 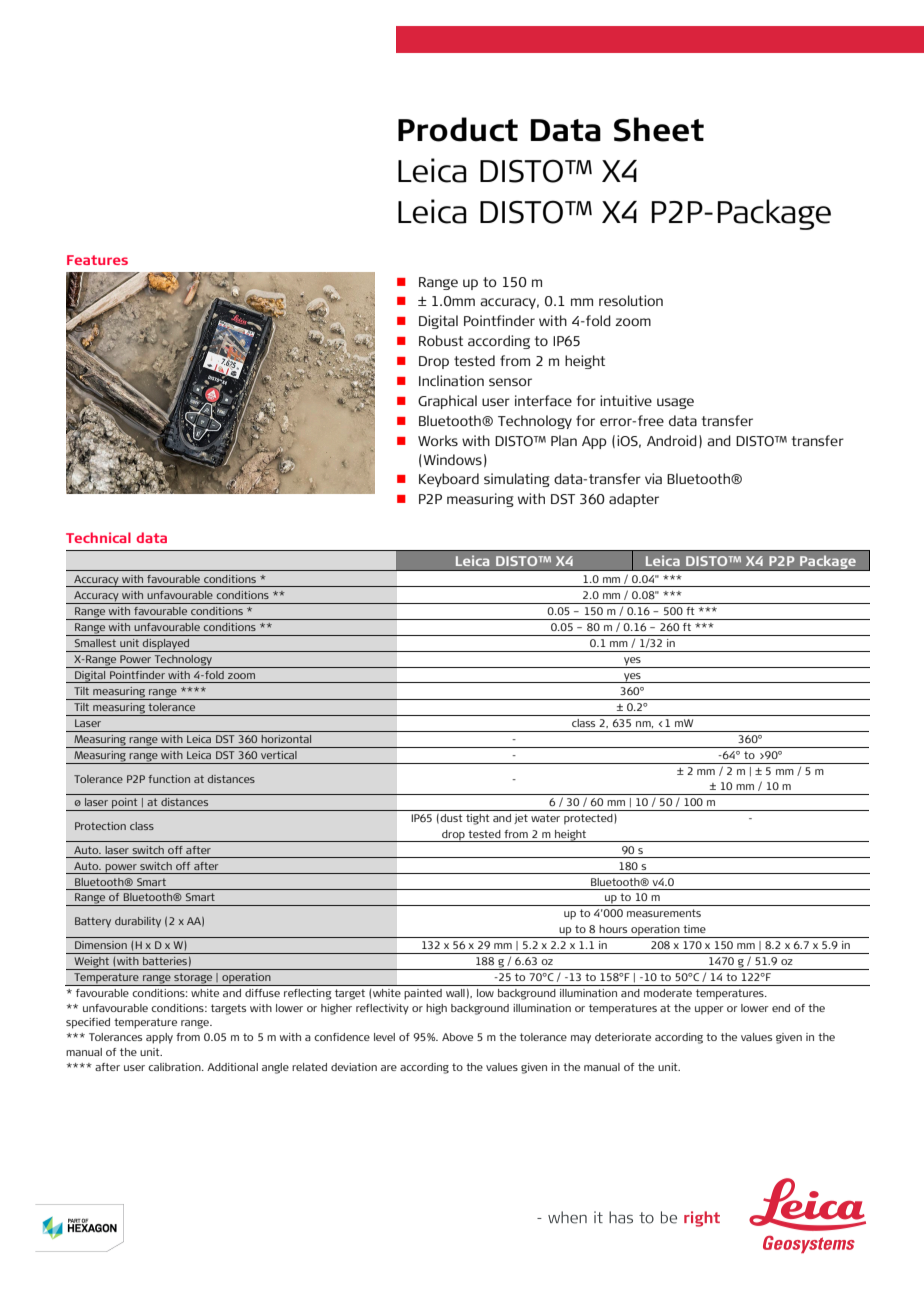 What do you see at coordinates (709, 1010) in the screenshot?
I see `upper` at bounding box center [709, 1010].
